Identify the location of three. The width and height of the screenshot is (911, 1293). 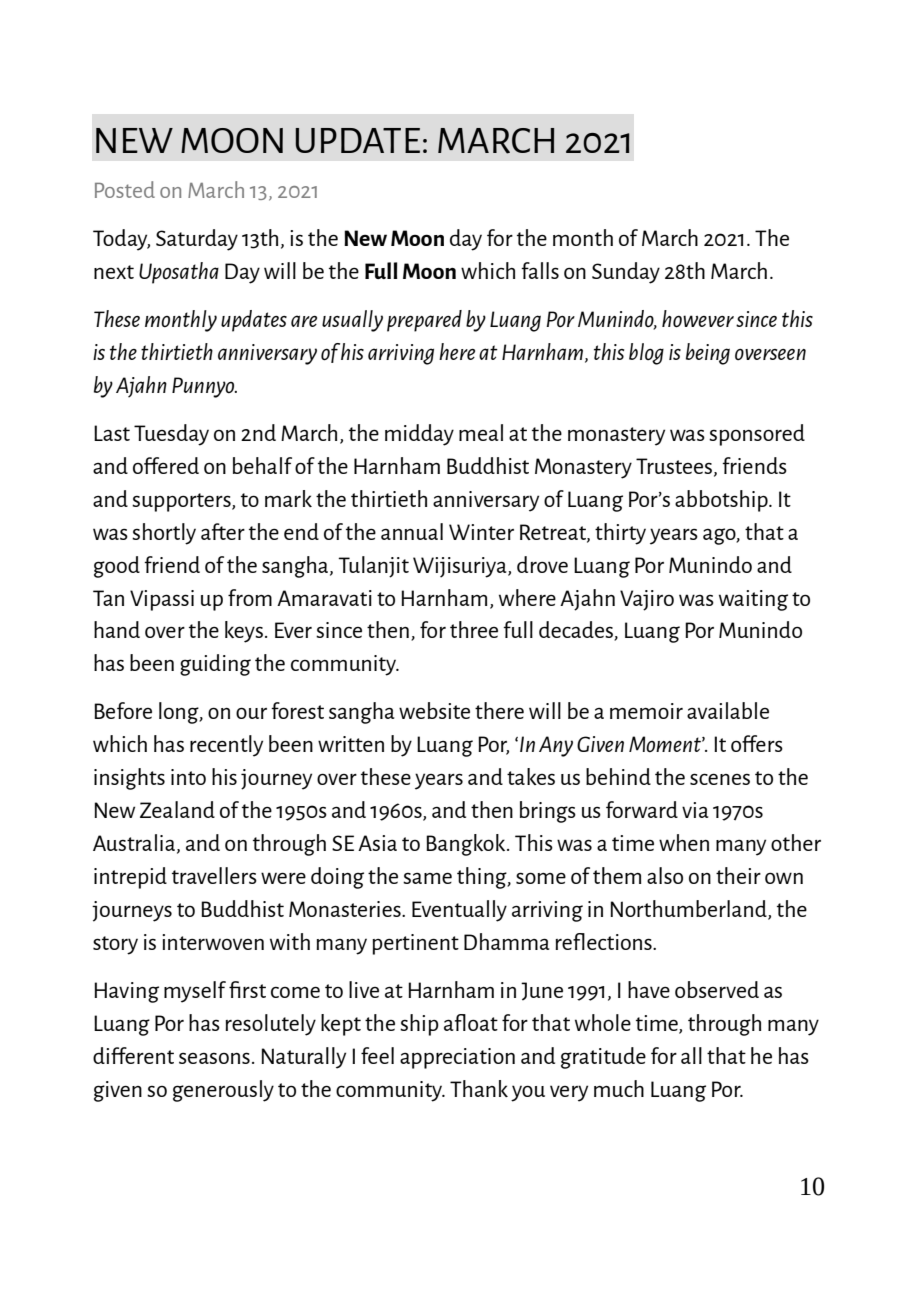
(474, 629).
